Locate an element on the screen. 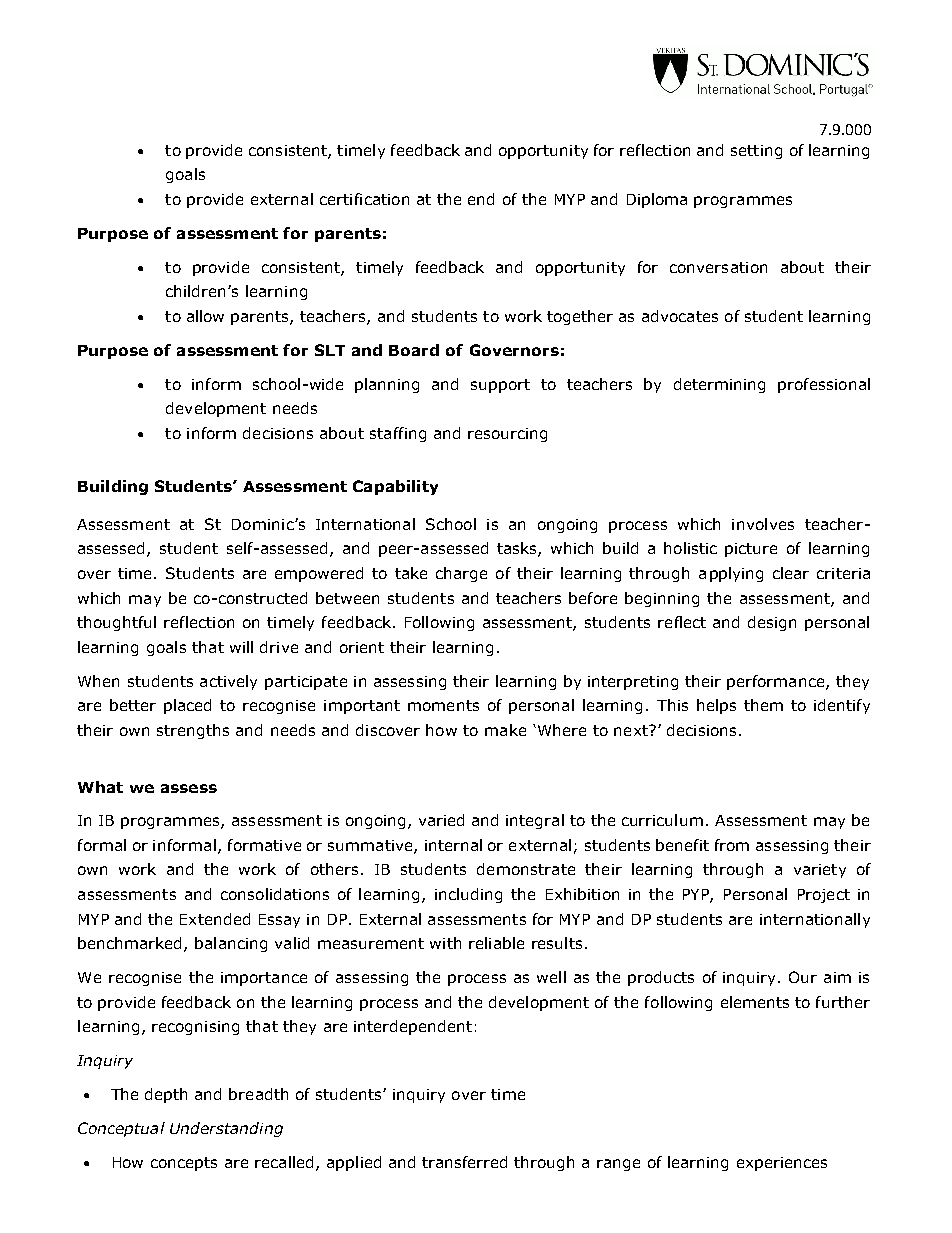 The height and width of the screenshot is (1233, 952). resourcing is located at coordinates (507, 435).
